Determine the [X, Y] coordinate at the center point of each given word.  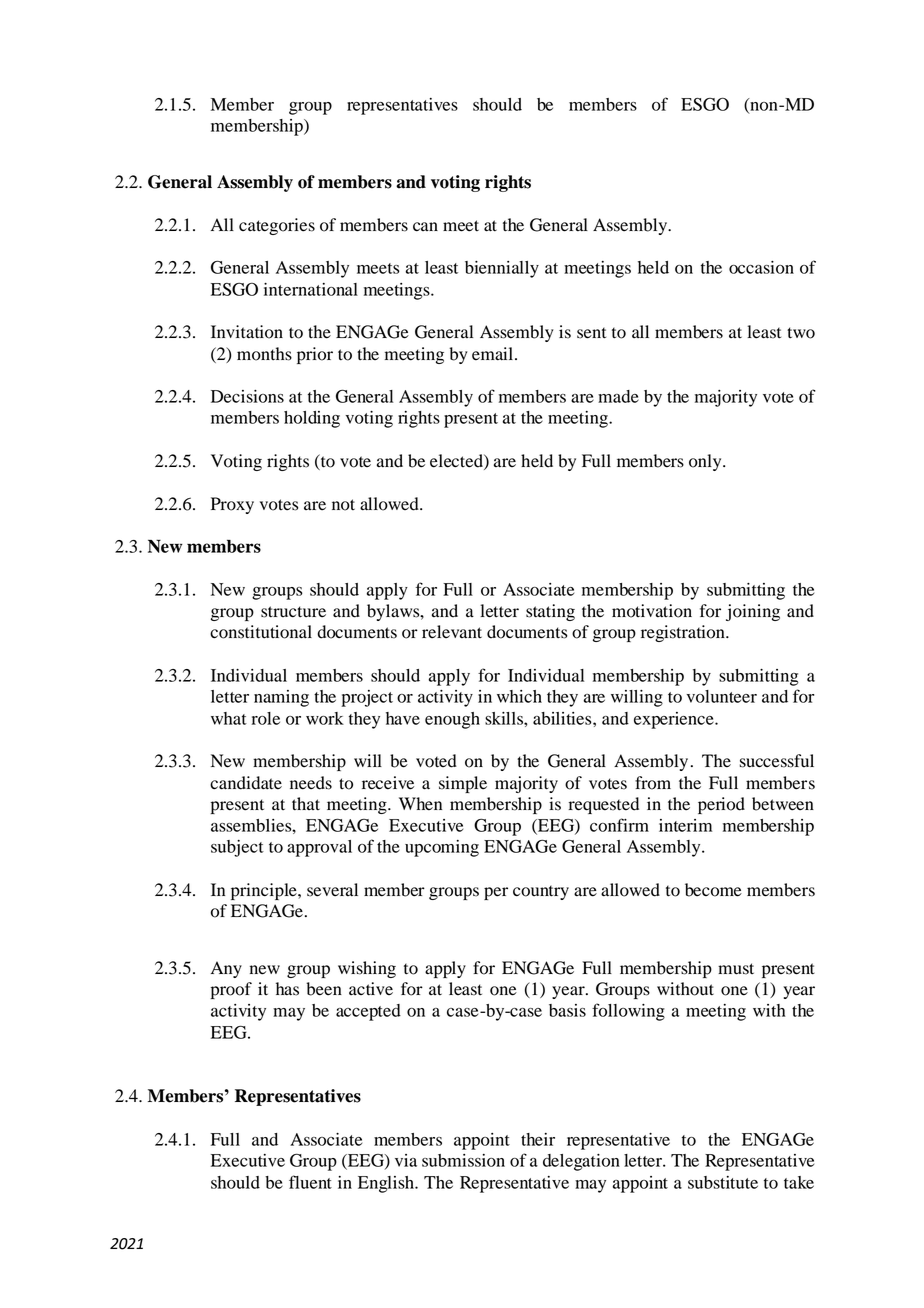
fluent [310, 1182]
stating [550, 612]
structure [293, 612]
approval [319, 848]
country [541, 892]
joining [753, 612]
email [494, 354]
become [713, 890]
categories [277, 226]
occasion [761, 267]
